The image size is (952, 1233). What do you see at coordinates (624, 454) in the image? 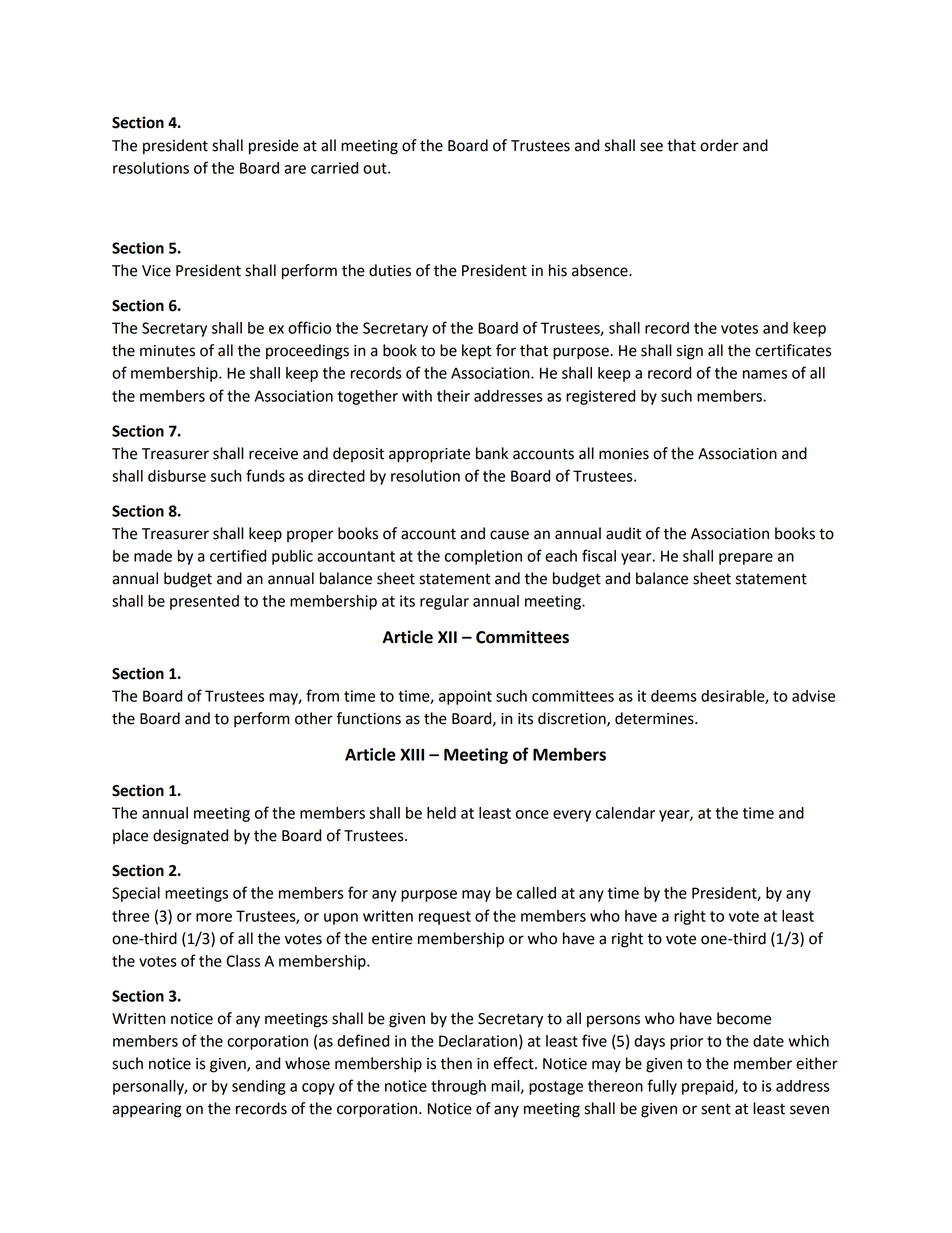
I see `monies` at bounding box center [624, 454].
